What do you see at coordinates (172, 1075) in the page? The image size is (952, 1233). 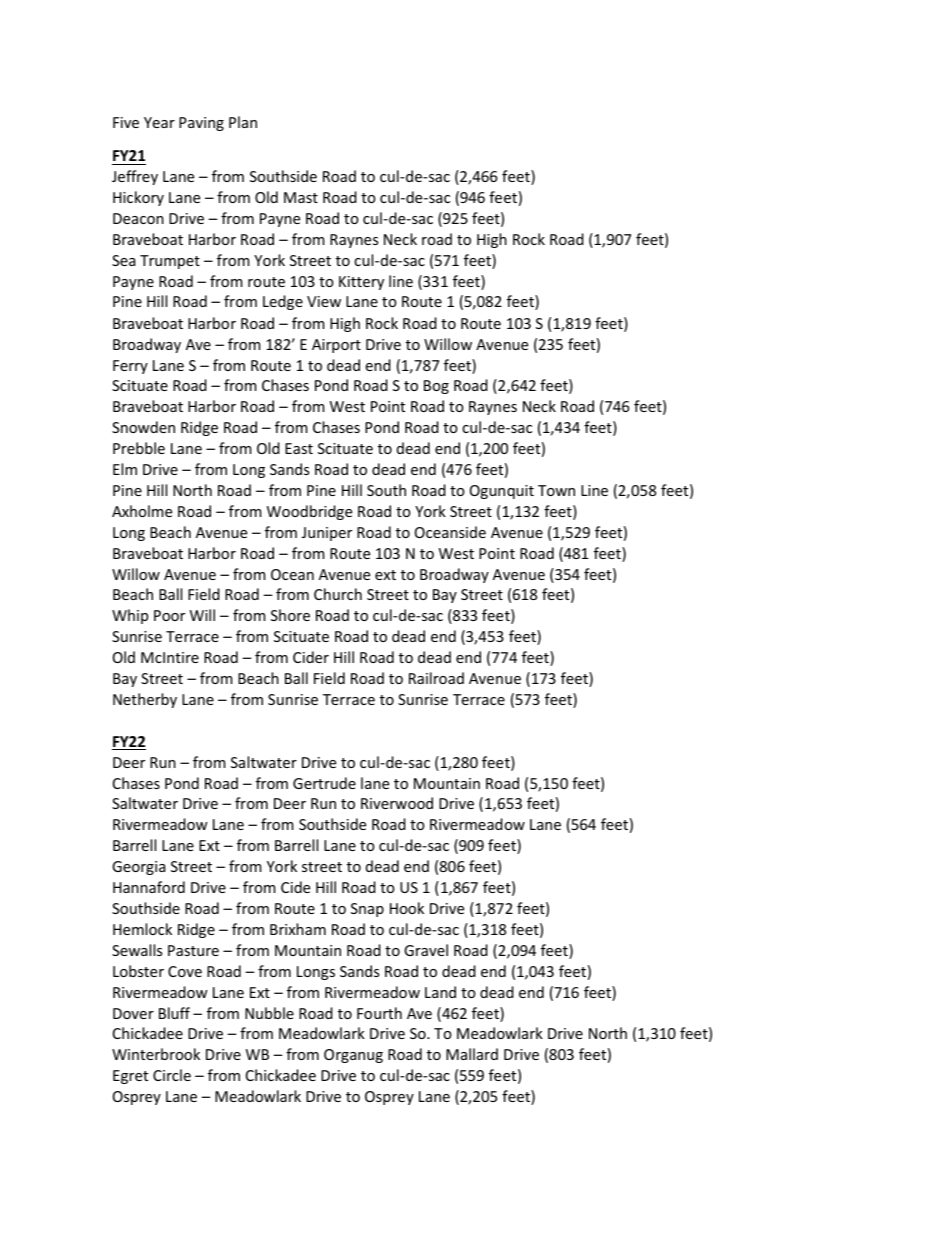 I see `Circle` at bounding box center [172, 1075].
